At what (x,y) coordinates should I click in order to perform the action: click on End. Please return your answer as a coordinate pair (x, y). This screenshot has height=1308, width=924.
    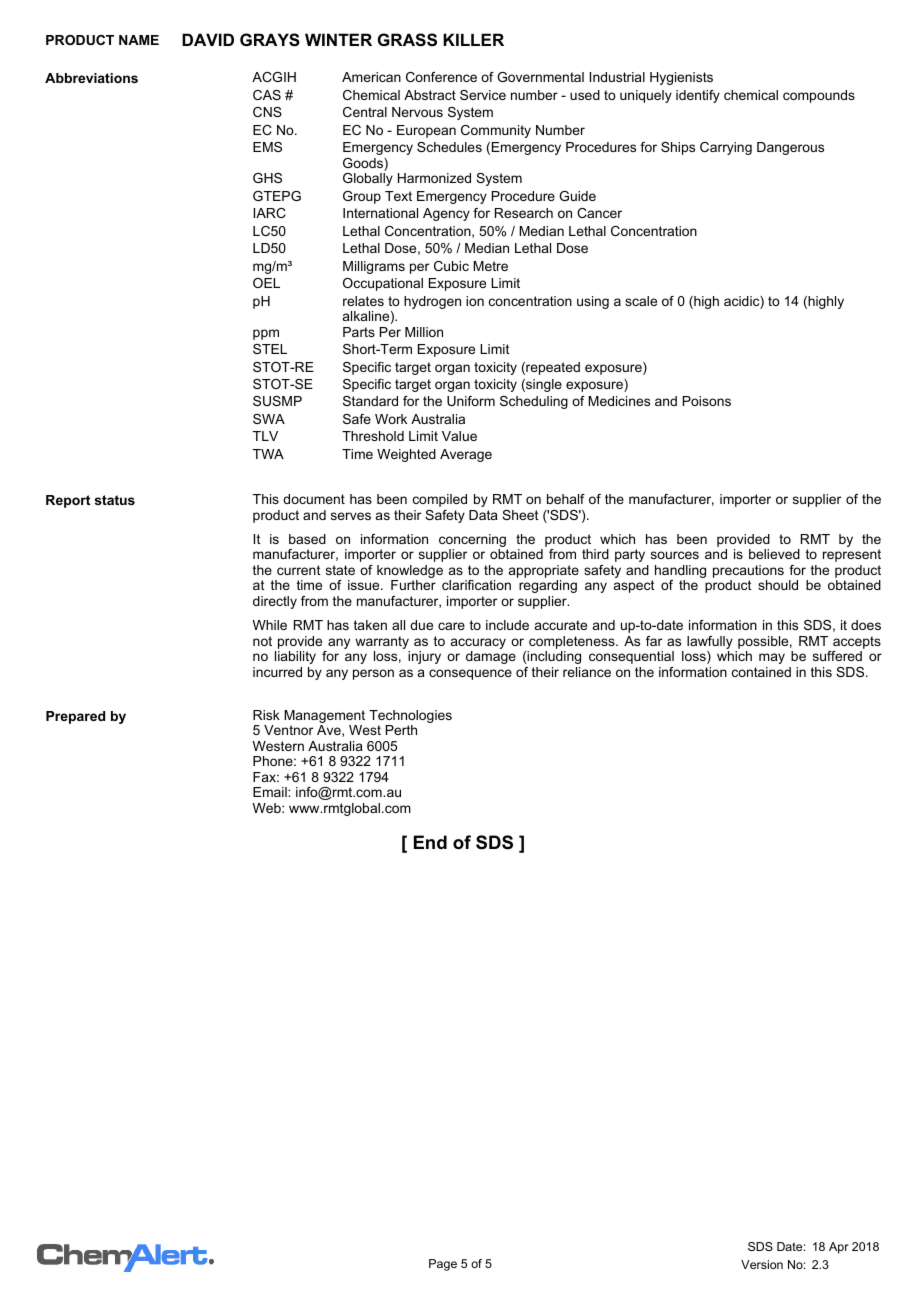
    Looking at the image, I should click on (430, 842).
